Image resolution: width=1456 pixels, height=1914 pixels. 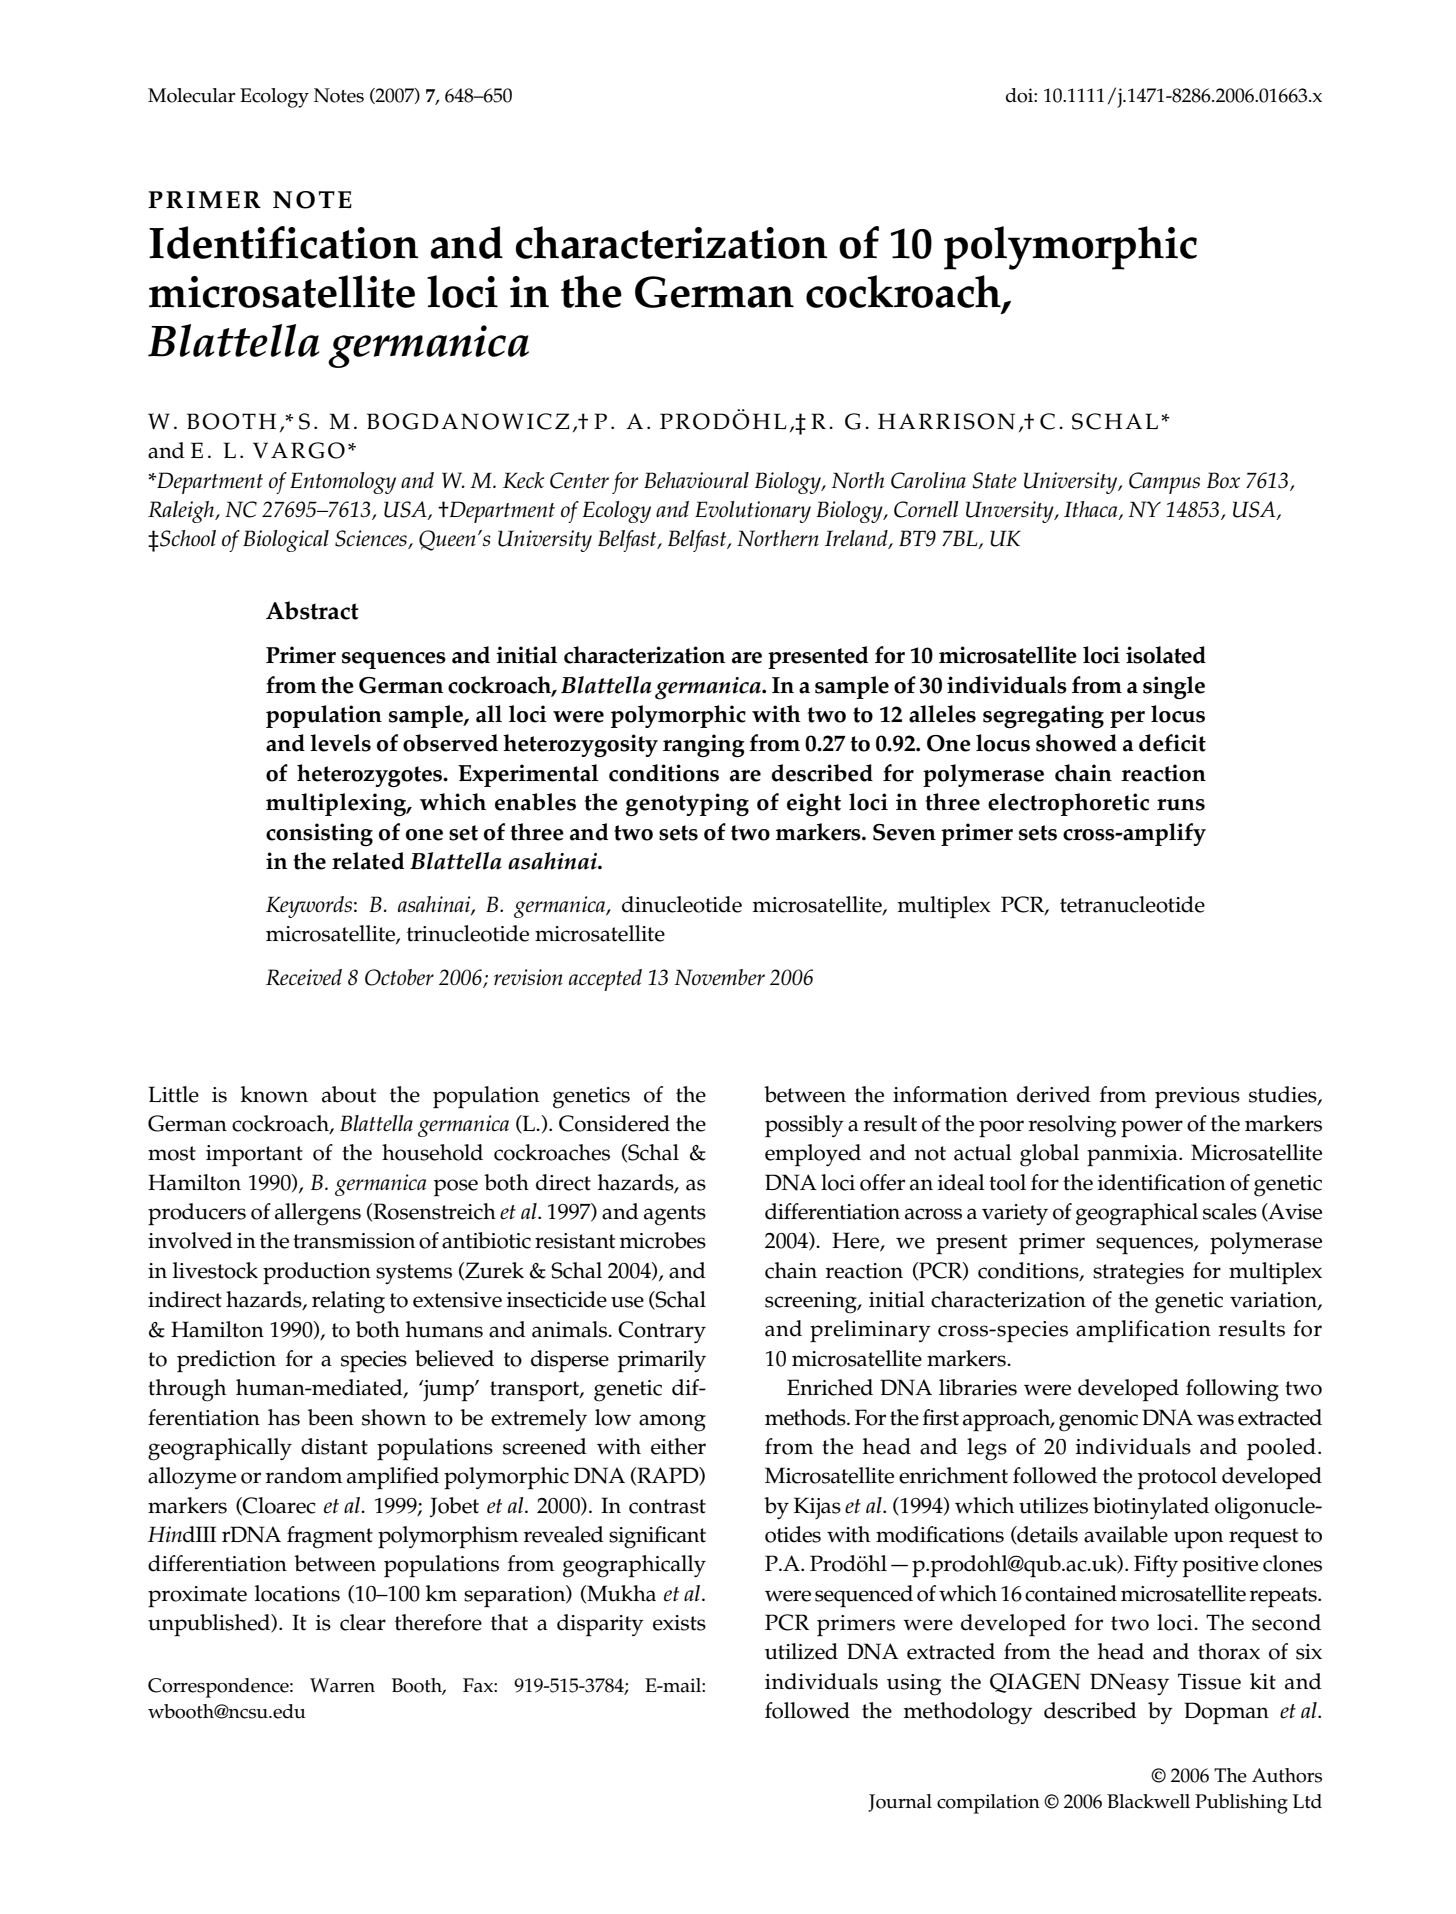 What do you see at coordinates (1174, 688) in the document?
I see `single` at bounding box center [1174, 688].
